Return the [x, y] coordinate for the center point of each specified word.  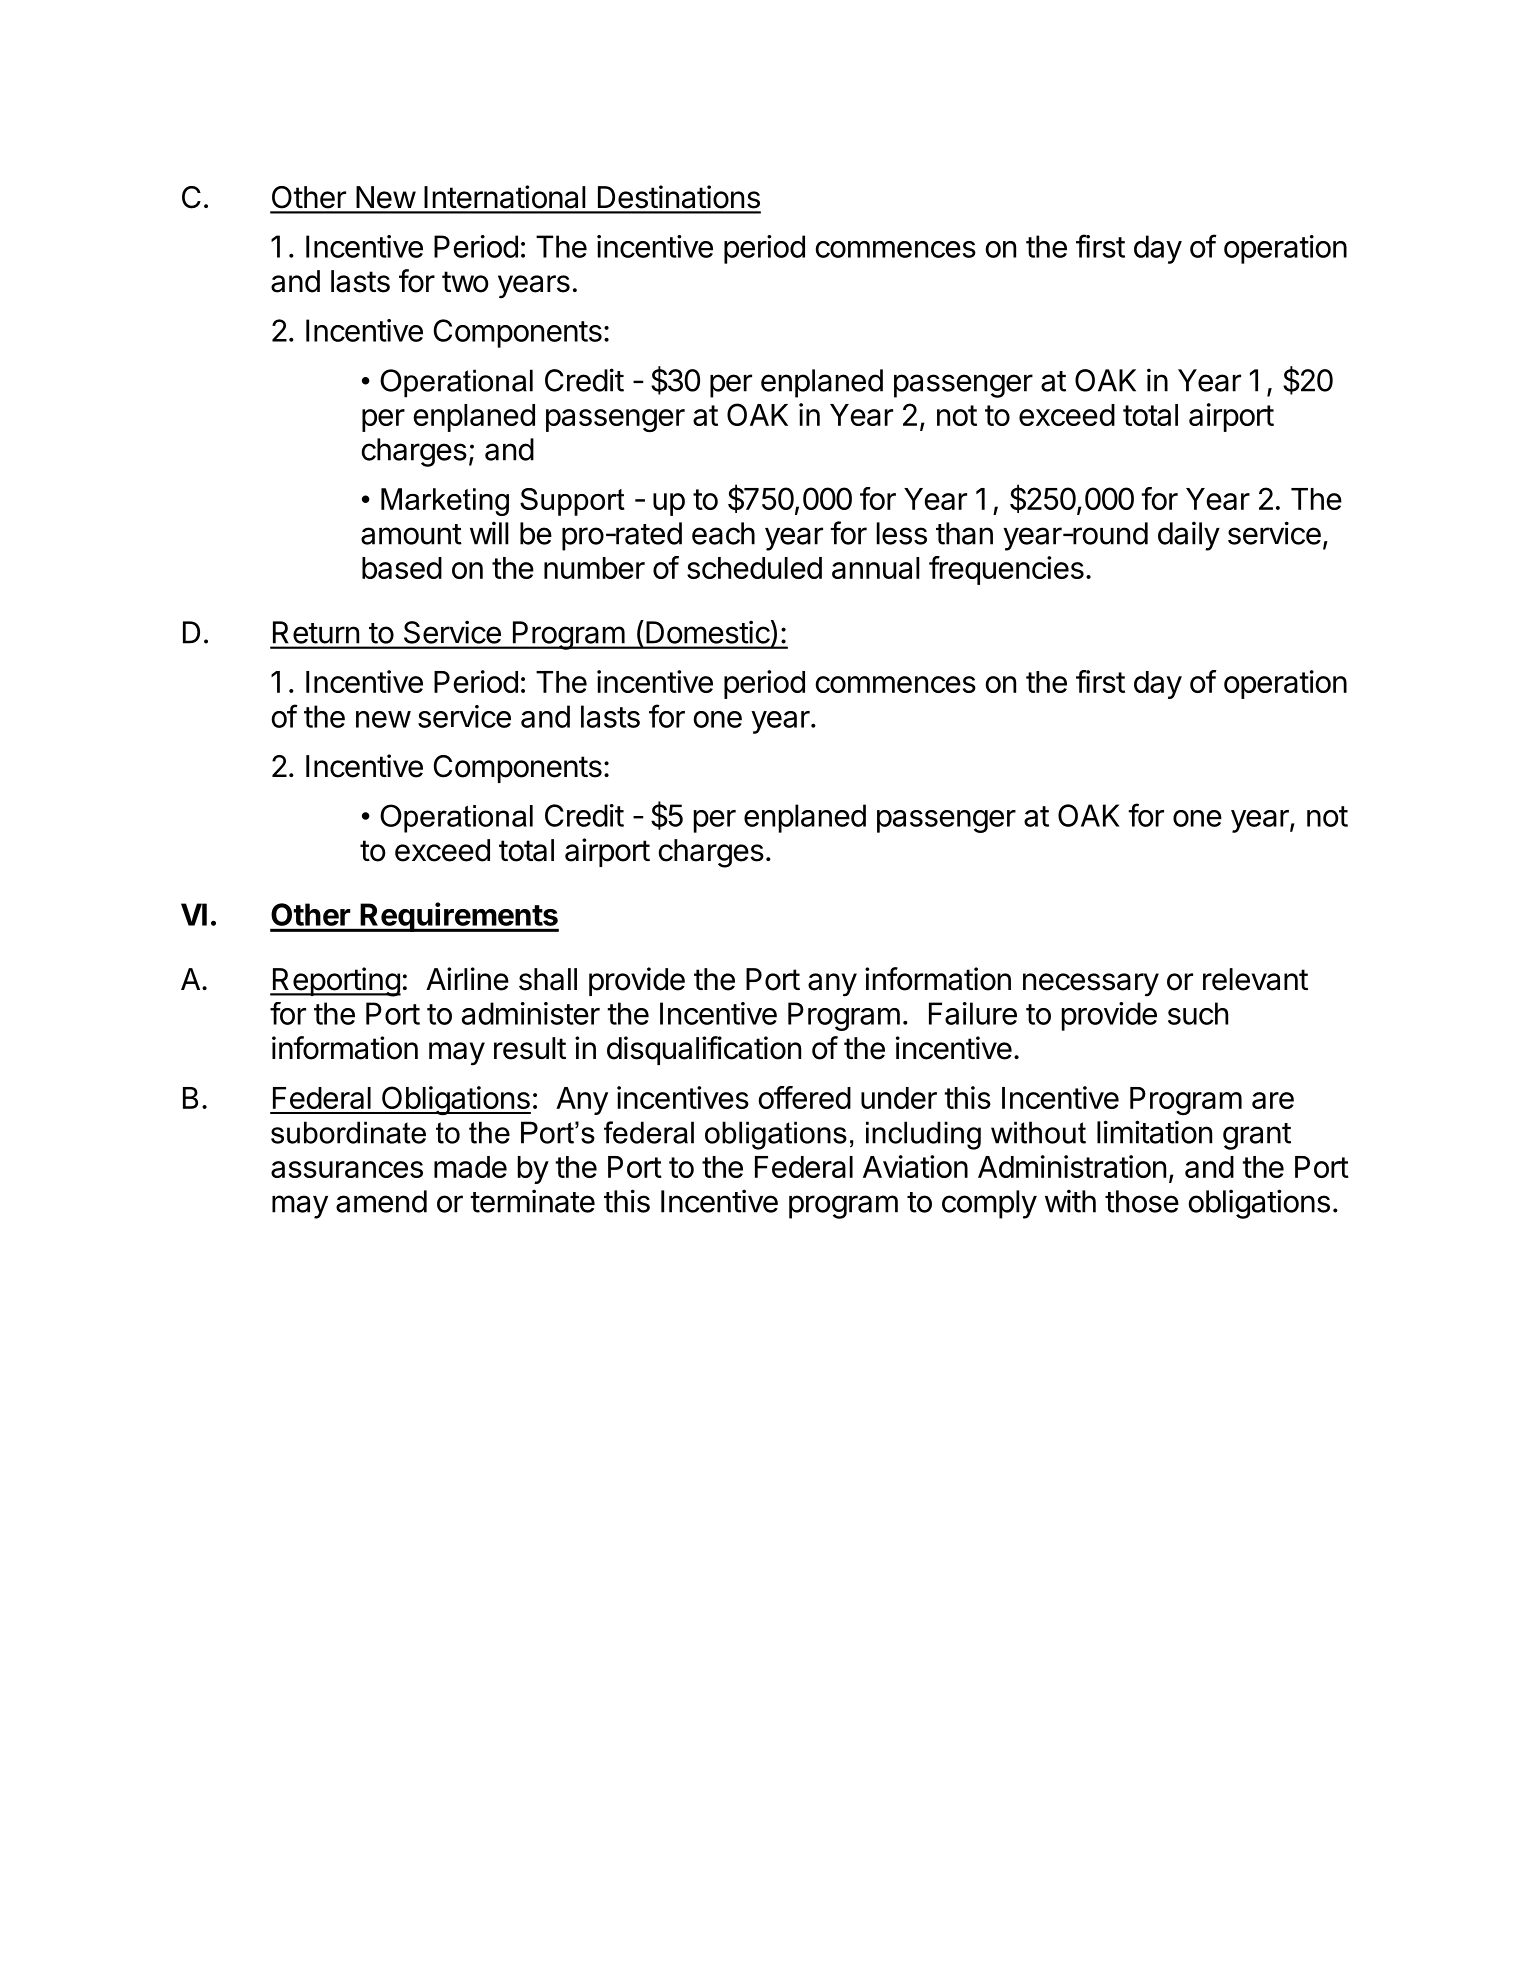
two [465, 282]
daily [1189, 536]
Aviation [915, 1166]
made [470, 1167]
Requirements [459, 917]
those [1142, 1201]
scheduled [754, 568]
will [489, 533]
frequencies [1006, 570]
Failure [973, 1013]
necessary [1091, 985]
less [902, 533]
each [723, 533]
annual [876, 568]
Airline [467, 979]
